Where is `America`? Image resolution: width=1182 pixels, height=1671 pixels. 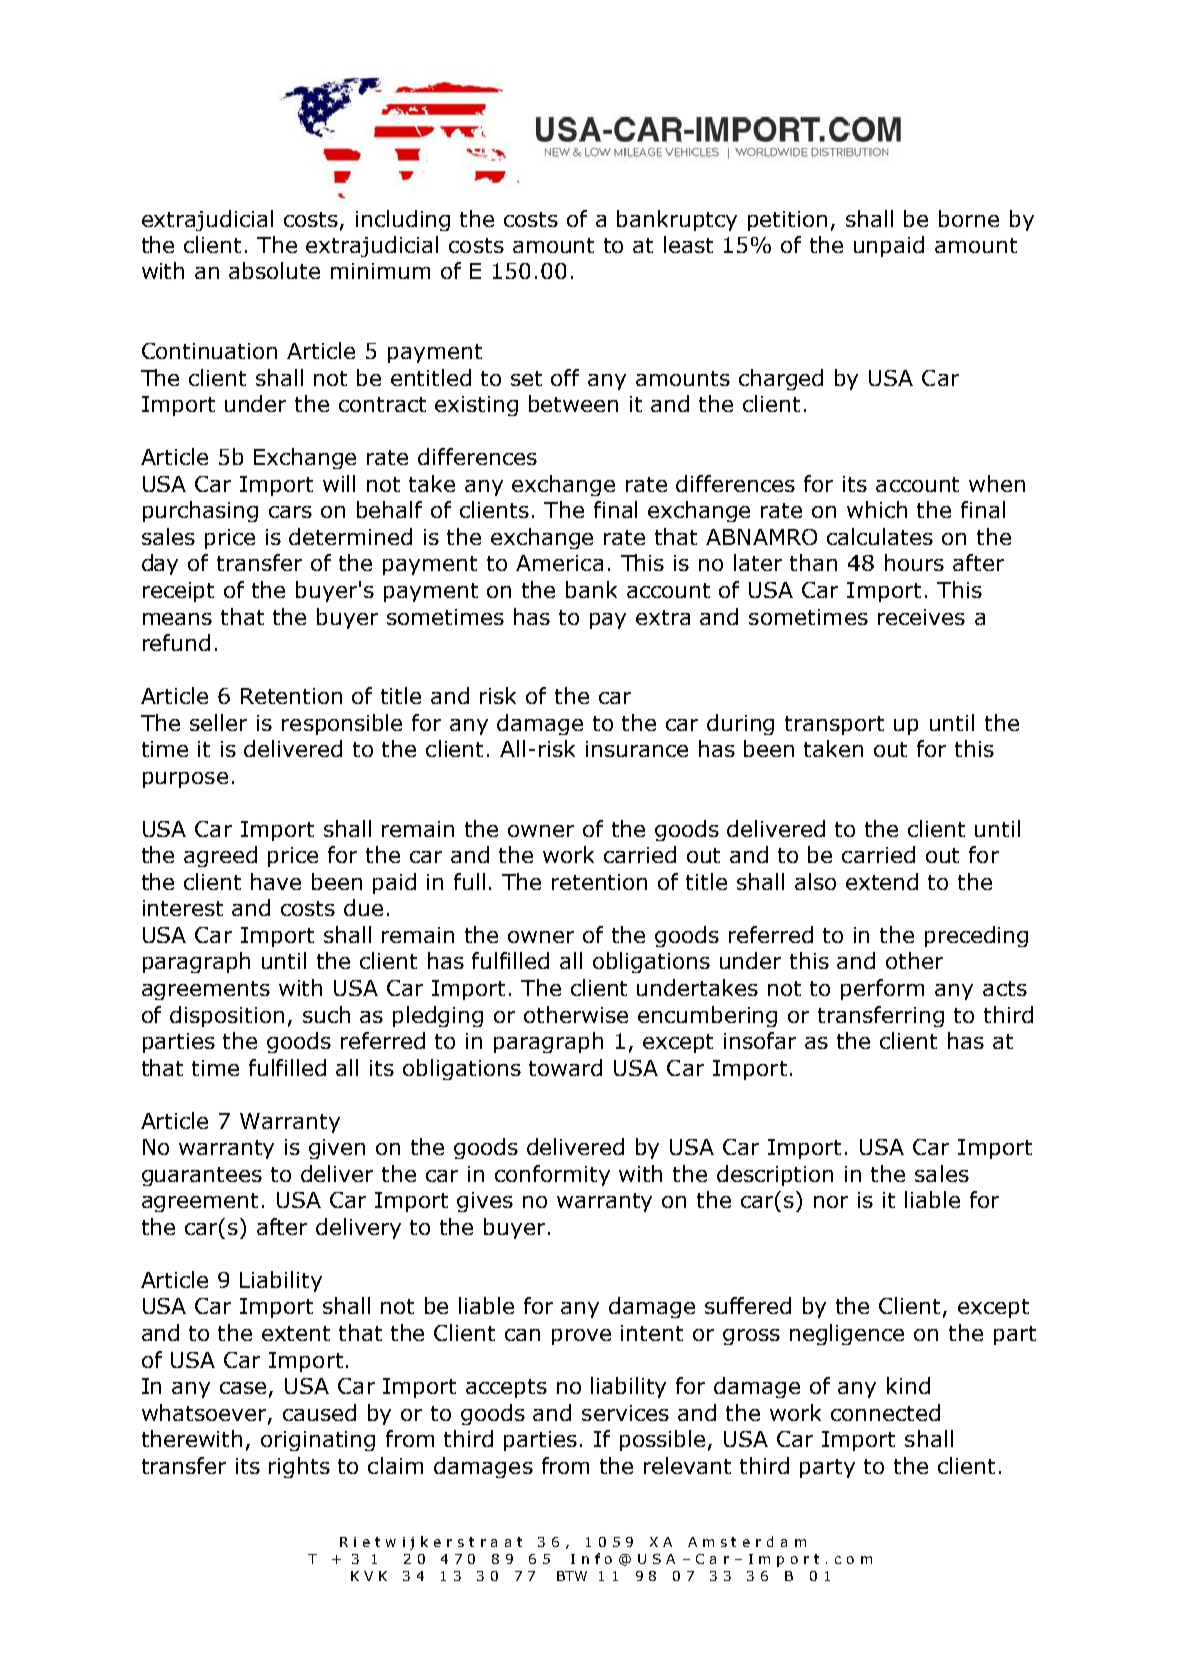 America is located at coordinates (559, 563).
